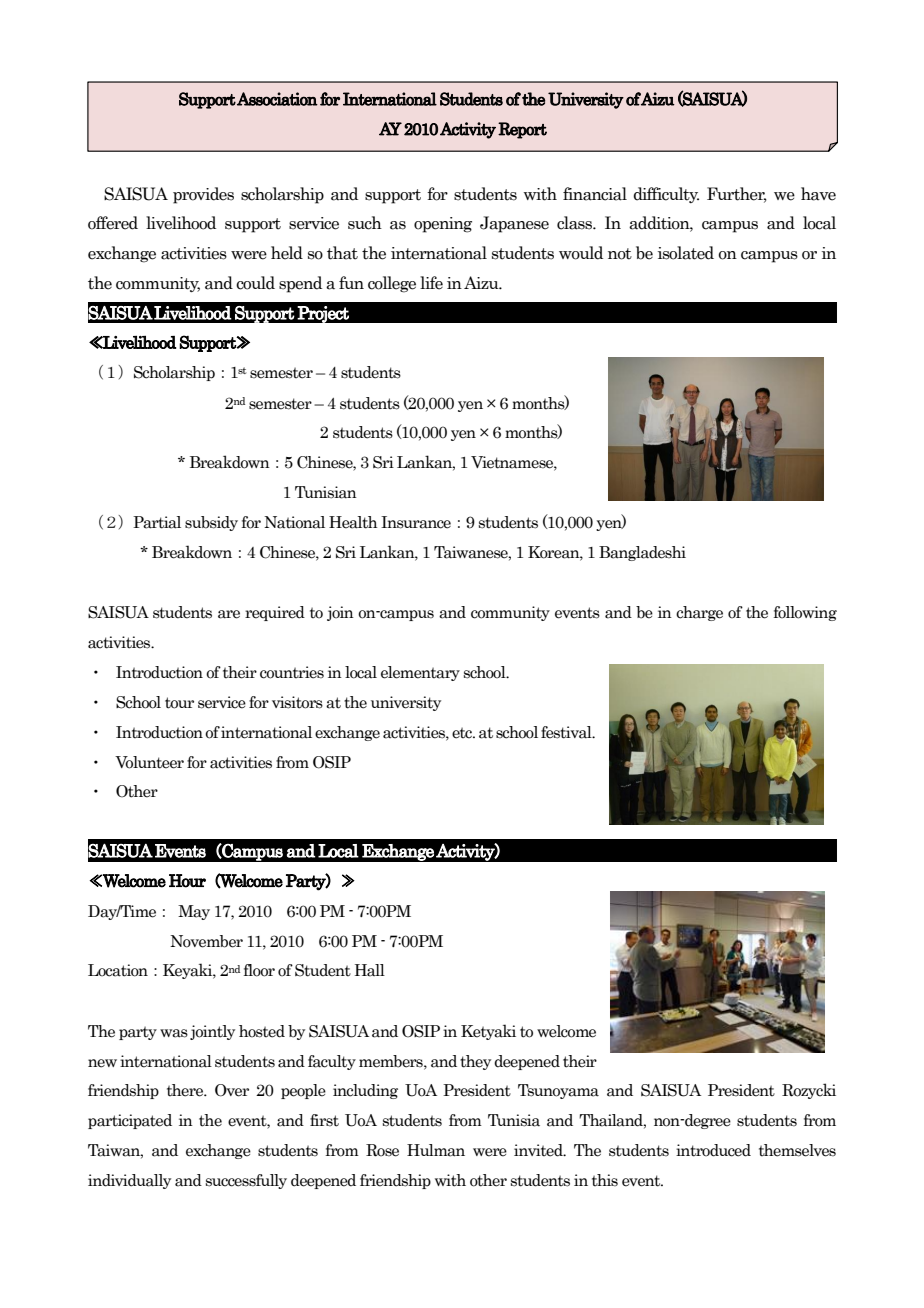 This screenshot has height=1308, width=924. I want to click on Volunteer, so click(149, 762).
